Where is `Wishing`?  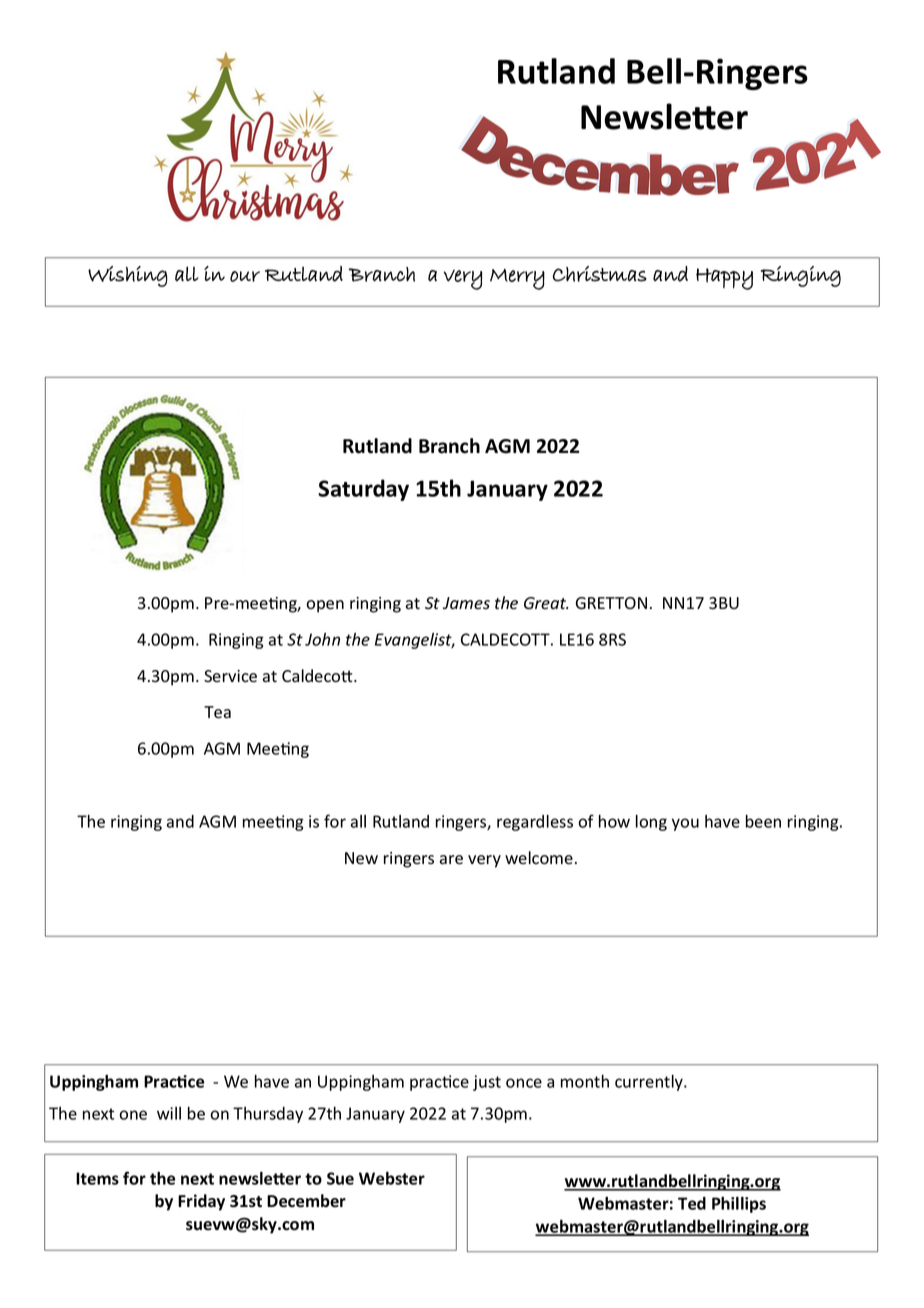
Wishing is located at coordinates (128, 276).
